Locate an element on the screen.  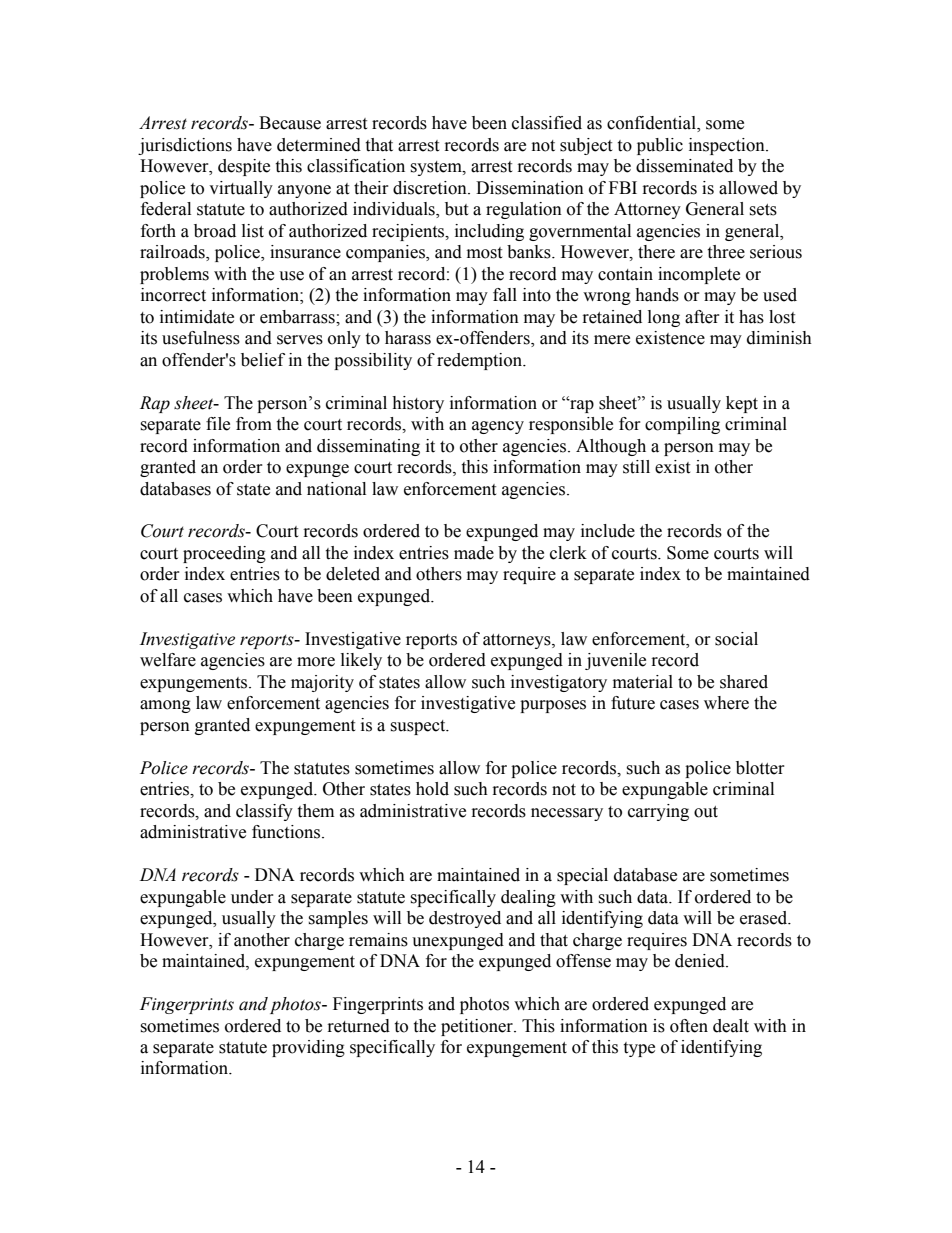
despite is located at coordinates (244, 167).
